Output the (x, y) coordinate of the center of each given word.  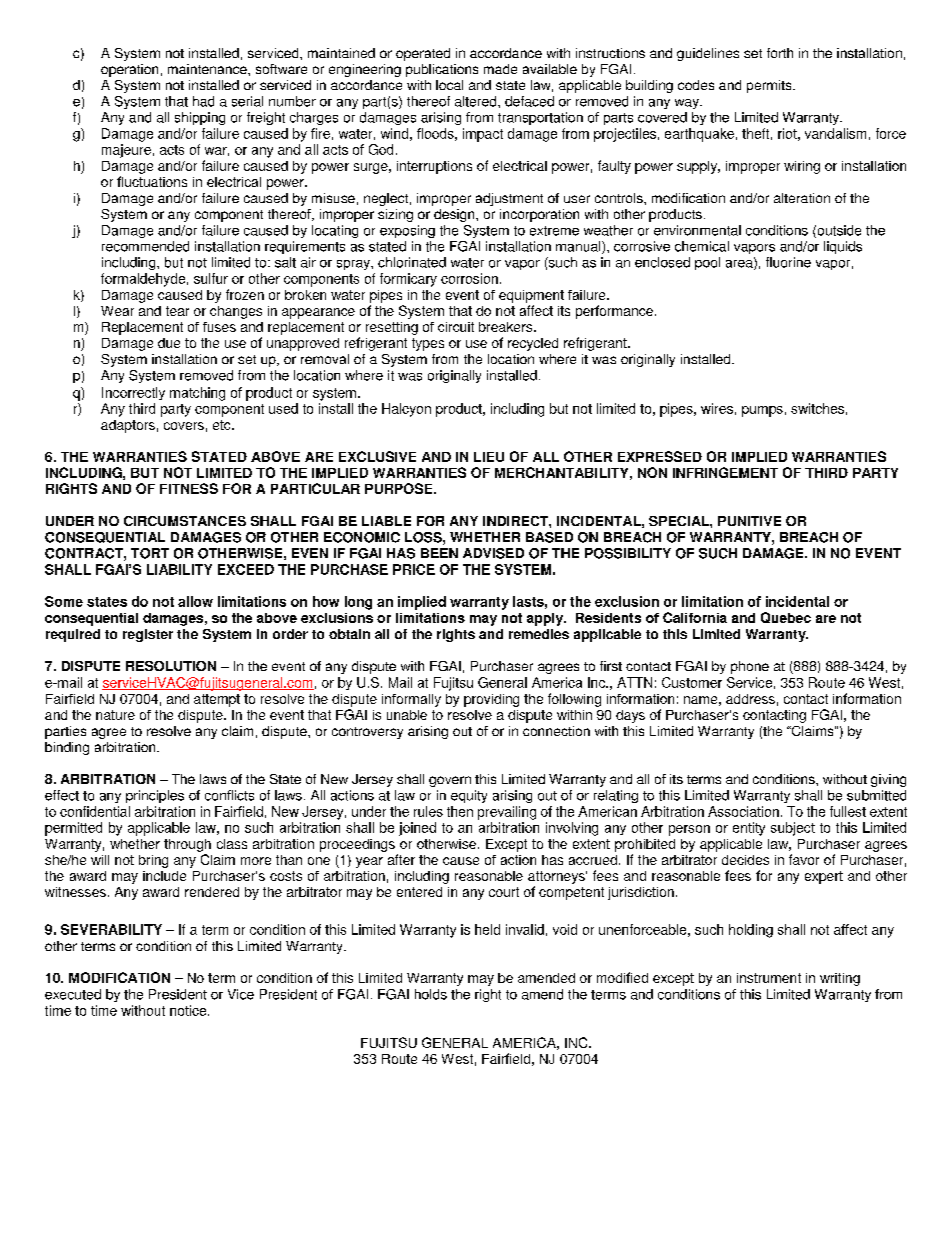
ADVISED (493, 553)
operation (129, 70)
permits (770, 86)
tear (177, 311)
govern (450, 781)
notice (189, 1010)
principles (155, 796)
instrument (769, 978)
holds (431, 994)
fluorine (788, 262)
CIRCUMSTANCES (185, 521)
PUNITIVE (749, 521)
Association (743, 811)
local (449, 85)
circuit (456, 327)
